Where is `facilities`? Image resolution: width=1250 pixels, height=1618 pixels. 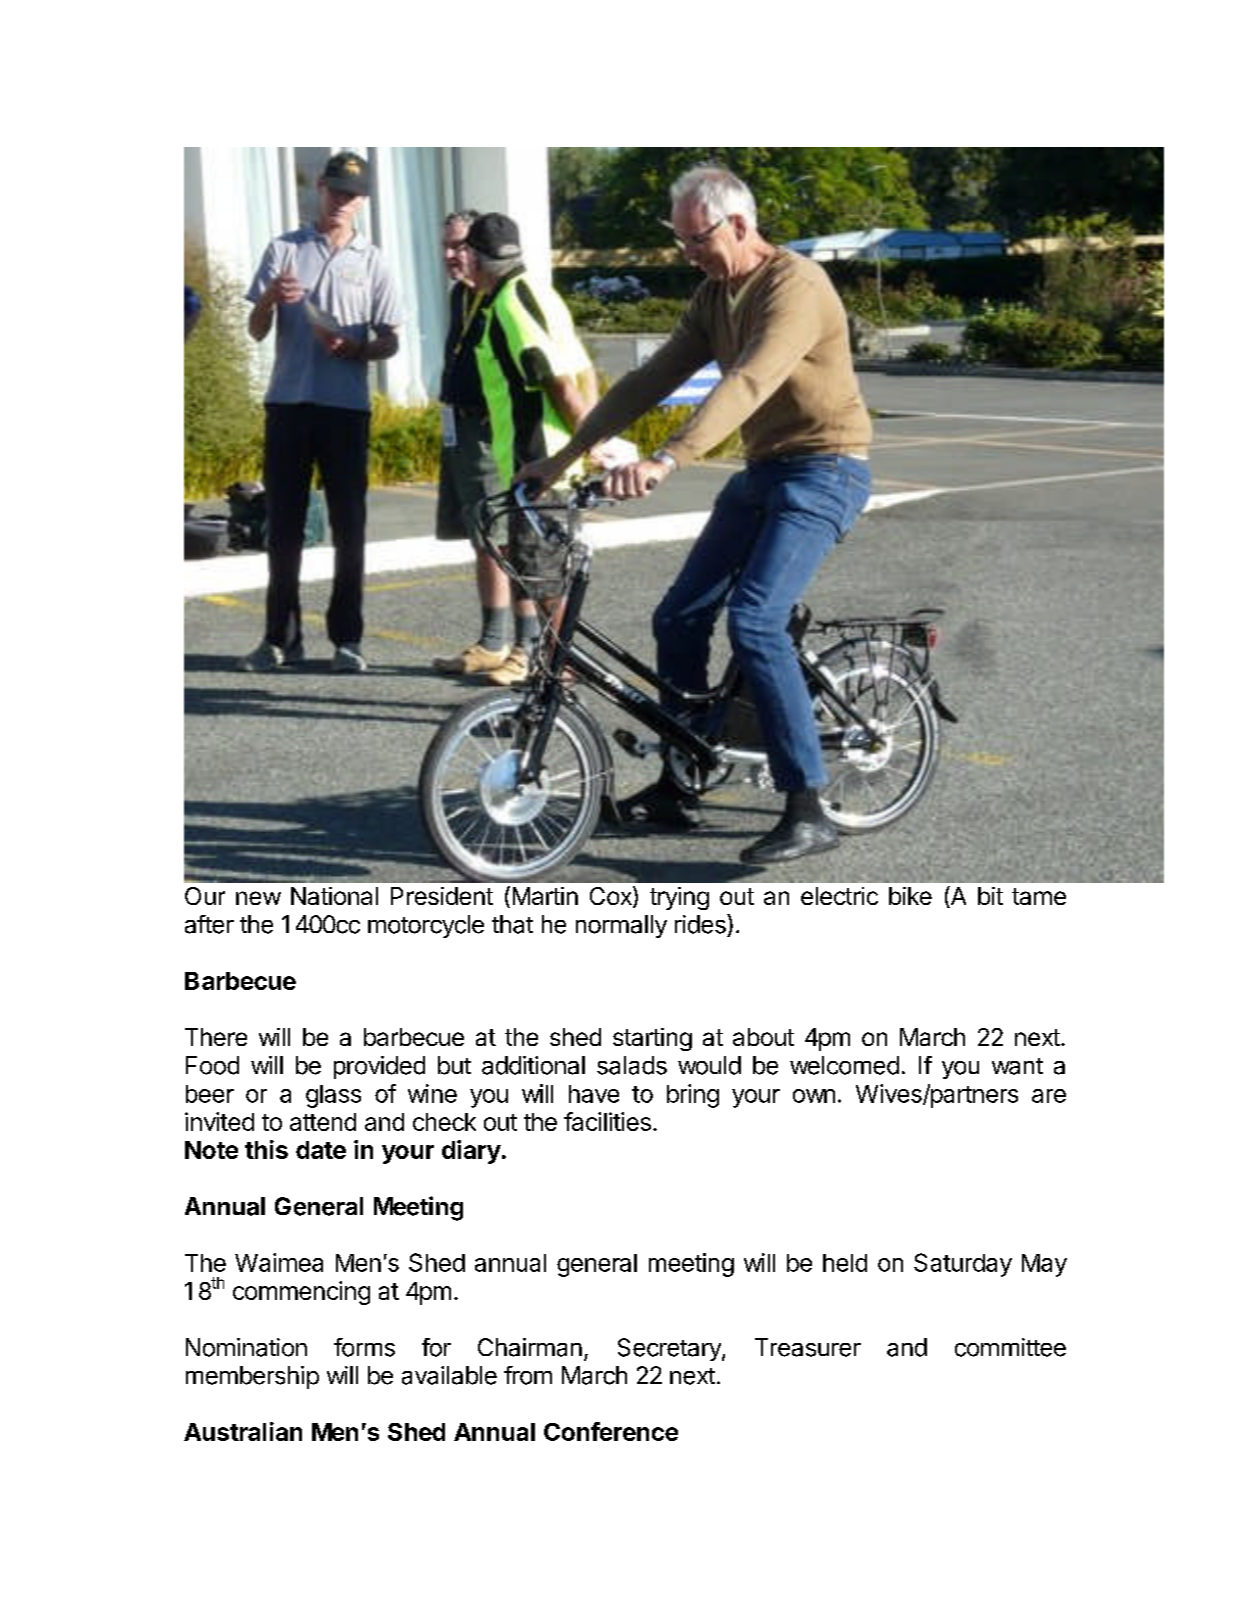 facilities is located at coordinates (607, 1121).
